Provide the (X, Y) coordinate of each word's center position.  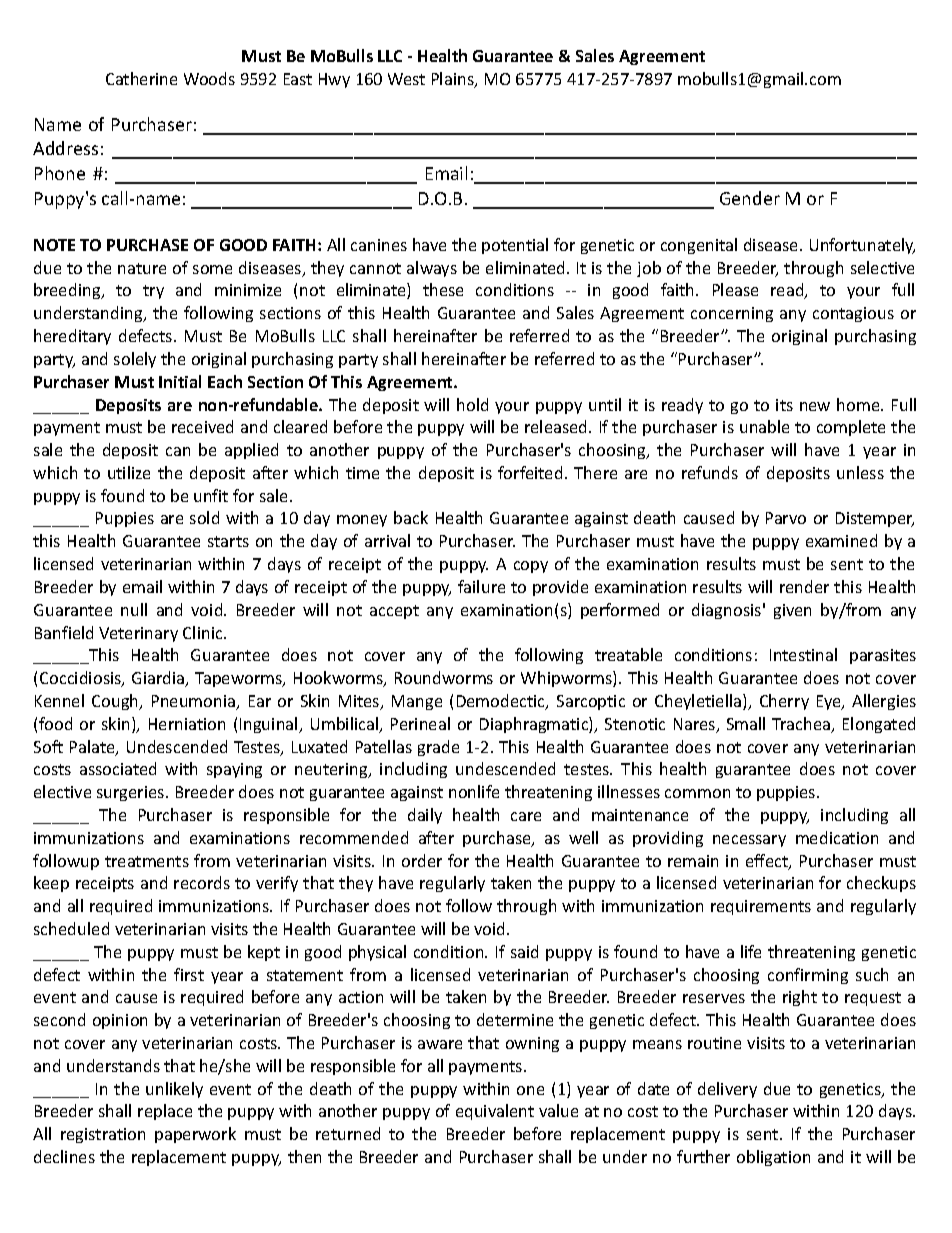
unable (764, 426)
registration (103, 1135)
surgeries (132, 793)
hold (472, 404)
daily (425, 816)
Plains (454, 80)
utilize (129, 472)
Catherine (141, 78)
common (697, 793)
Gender (750, 198)
